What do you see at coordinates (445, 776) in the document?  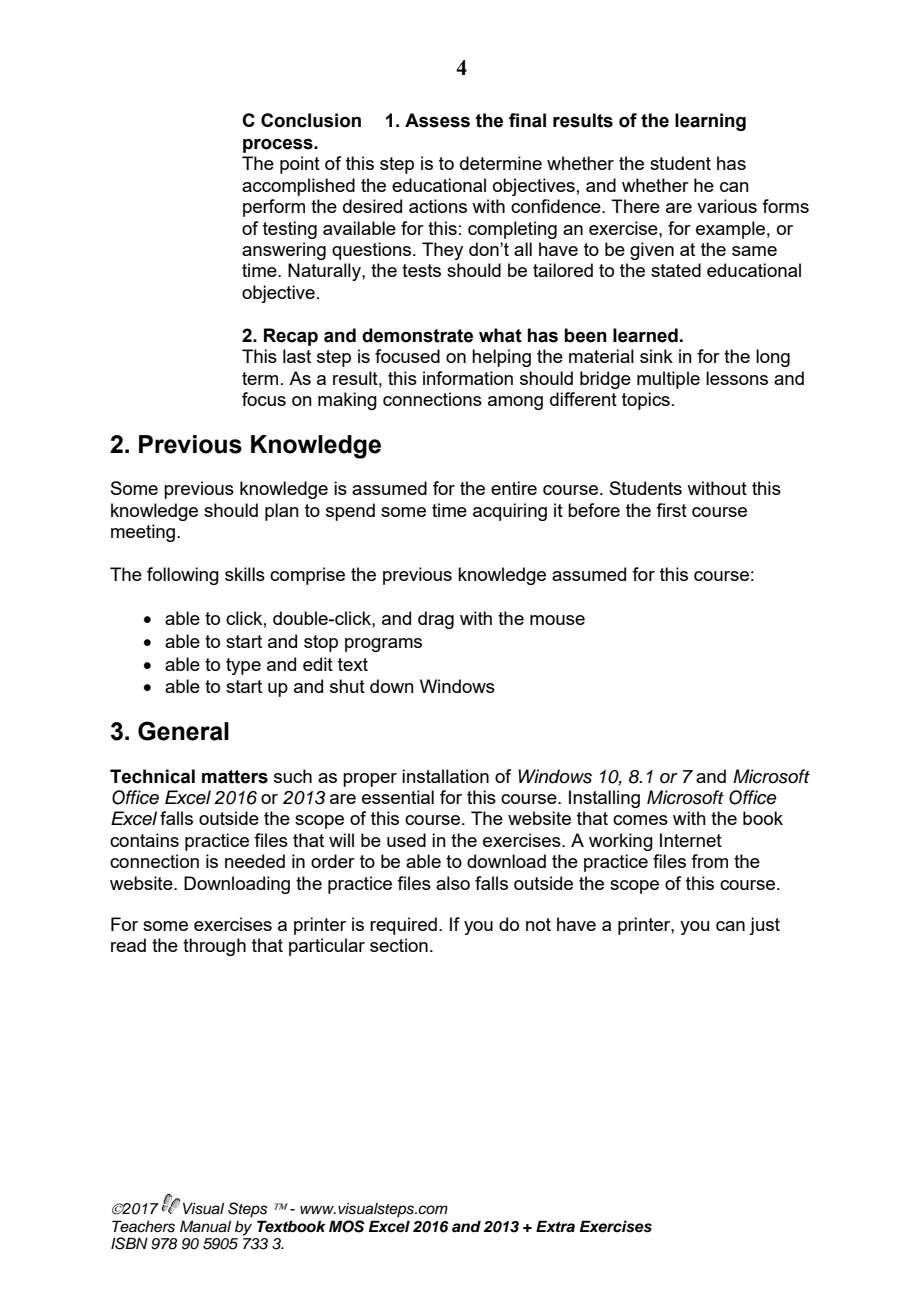 I see `installation` at bounding box center [445, 776].
